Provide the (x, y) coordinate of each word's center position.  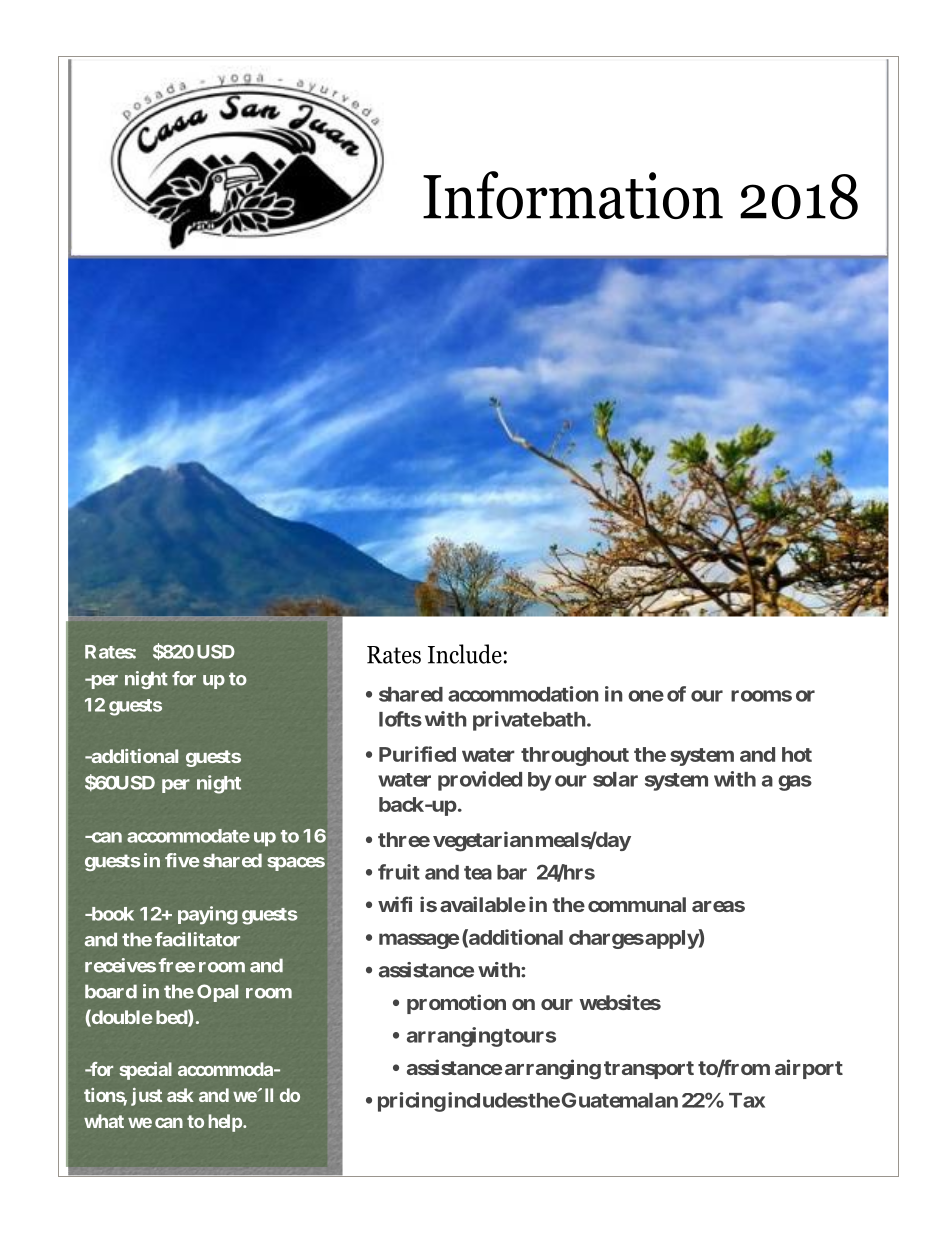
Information (573, 195)
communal (637, 904)
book (111, 914)
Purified (417, 754)
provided (480, 781)
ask (180, 1095)
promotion (456, 1004)
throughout (575, 756)
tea (478, 873)
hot (797, 754)
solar (615, 779)
